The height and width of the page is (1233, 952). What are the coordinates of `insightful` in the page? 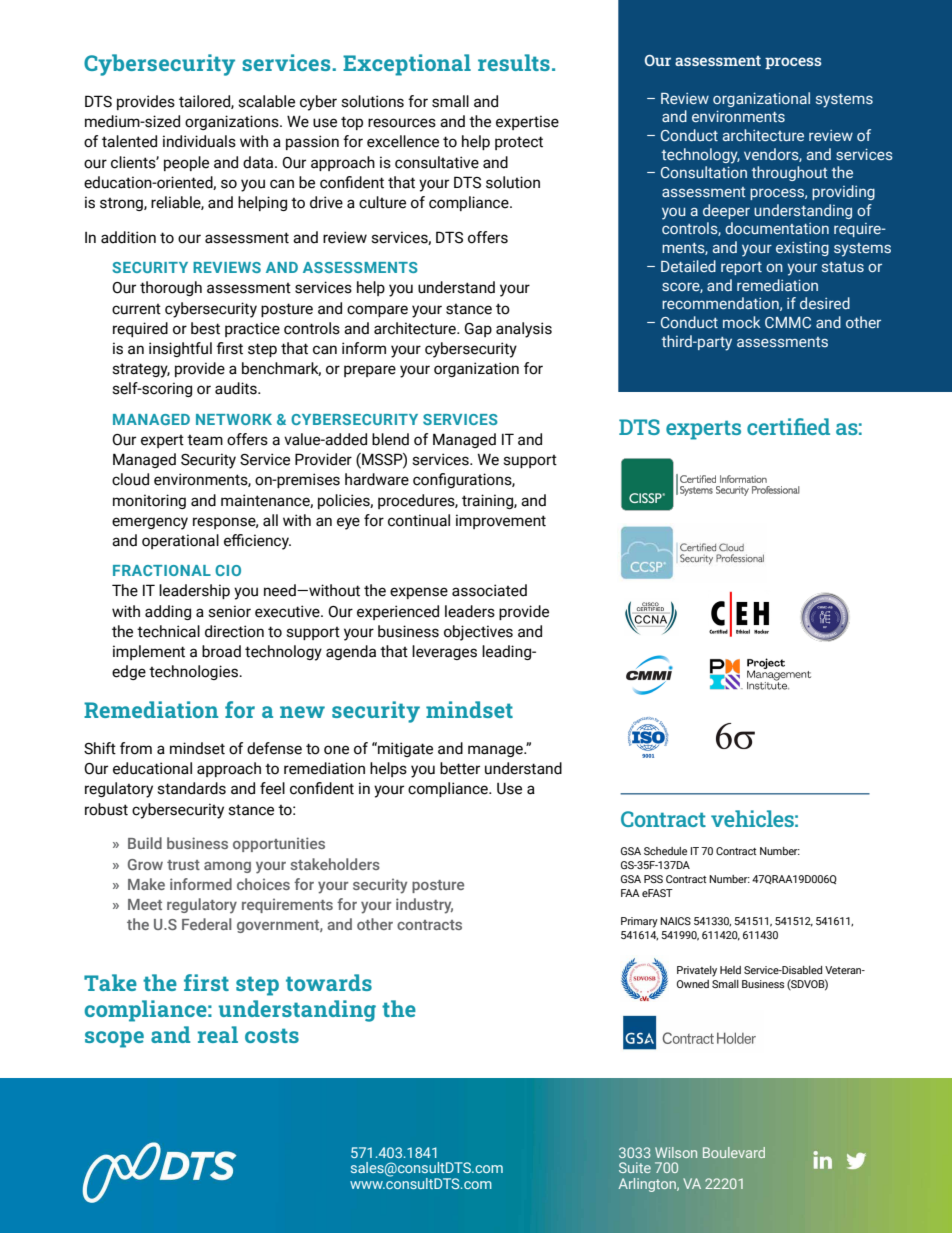 It's located at (180, 349).
